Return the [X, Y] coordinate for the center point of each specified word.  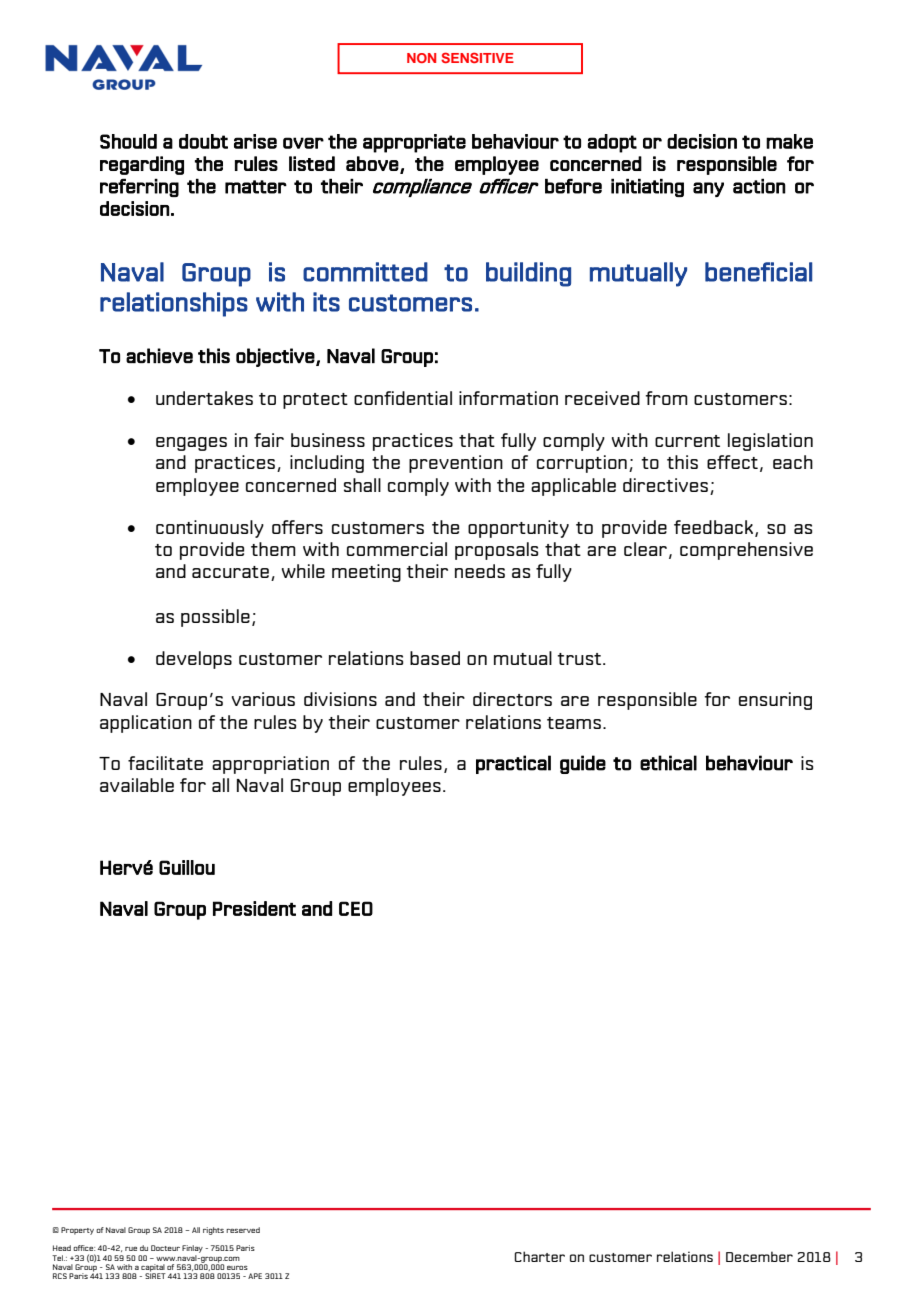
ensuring [775, 701]
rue [131, 1249]
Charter [539, 1256]
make [789, 141]
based [435, 658]
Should [128, 141]
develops [194, 660]
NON [421, 58]
